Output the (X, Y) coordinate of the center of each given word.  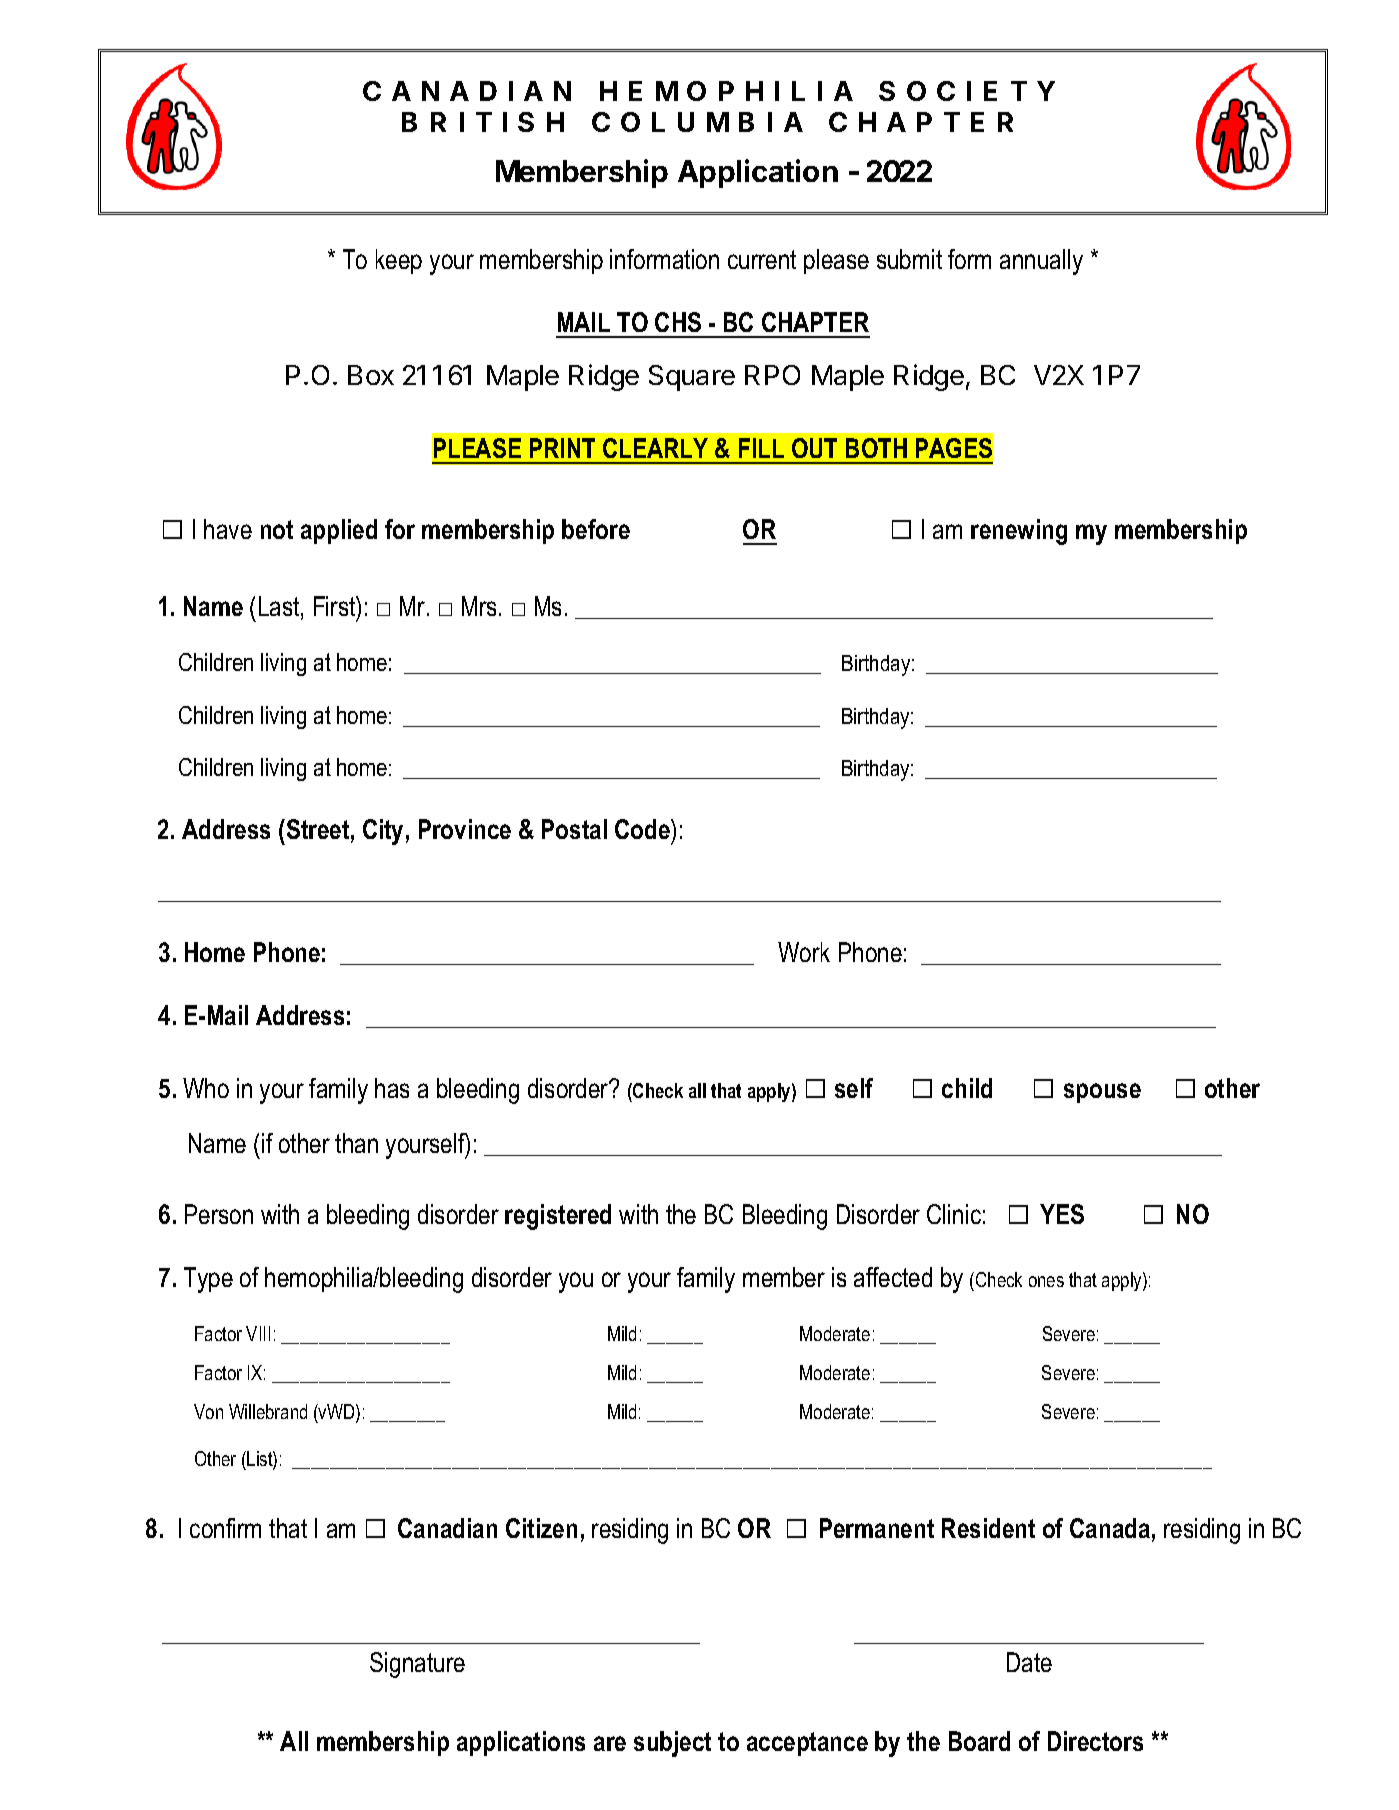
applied (339, 531)
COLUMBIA (697, 122)
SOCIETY (967, 91)
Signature (417, 1665)
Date (1029, 1662)
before (596, 529)
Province (465, 829)
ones (1046, 1281)
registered (558, 1217)
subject (672, 1744)
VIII (258, 1333)
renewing (1019, 532)
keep (399, 261)
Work (804, 952)
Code (643, 829)
